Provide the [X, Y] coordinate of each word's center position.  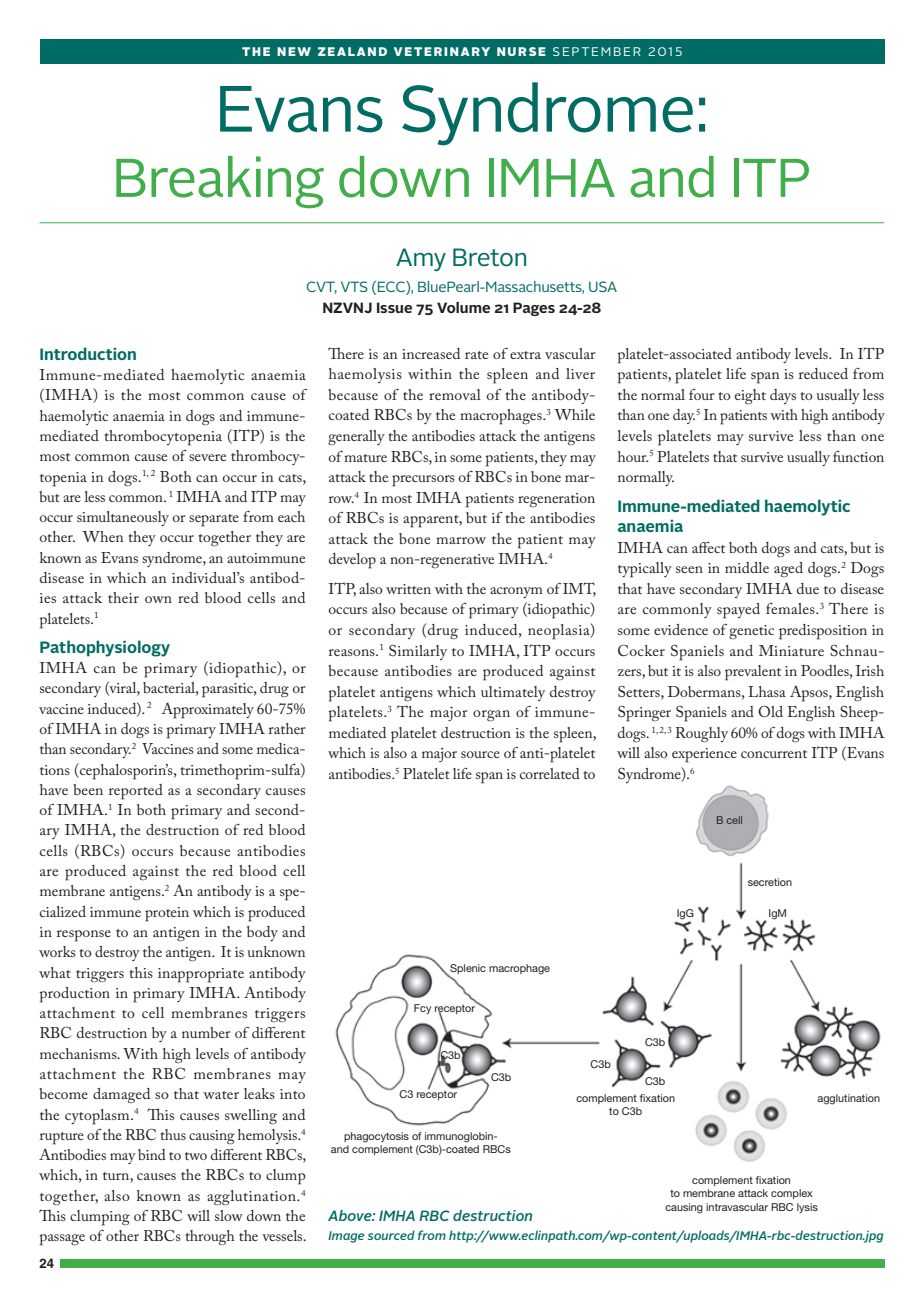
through [210, 1237]
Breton [489, 257]
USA [603, 286]
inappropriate [201, 975]
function [858, 456]
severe [207, 457]
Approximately [207, 711]
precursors [423, 481]
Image [346, 1237]
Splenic [467, 970]
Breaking [220, 182]
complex [792, 1194]
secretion [770, 882]
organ [491, 716]
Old [770, 711]
